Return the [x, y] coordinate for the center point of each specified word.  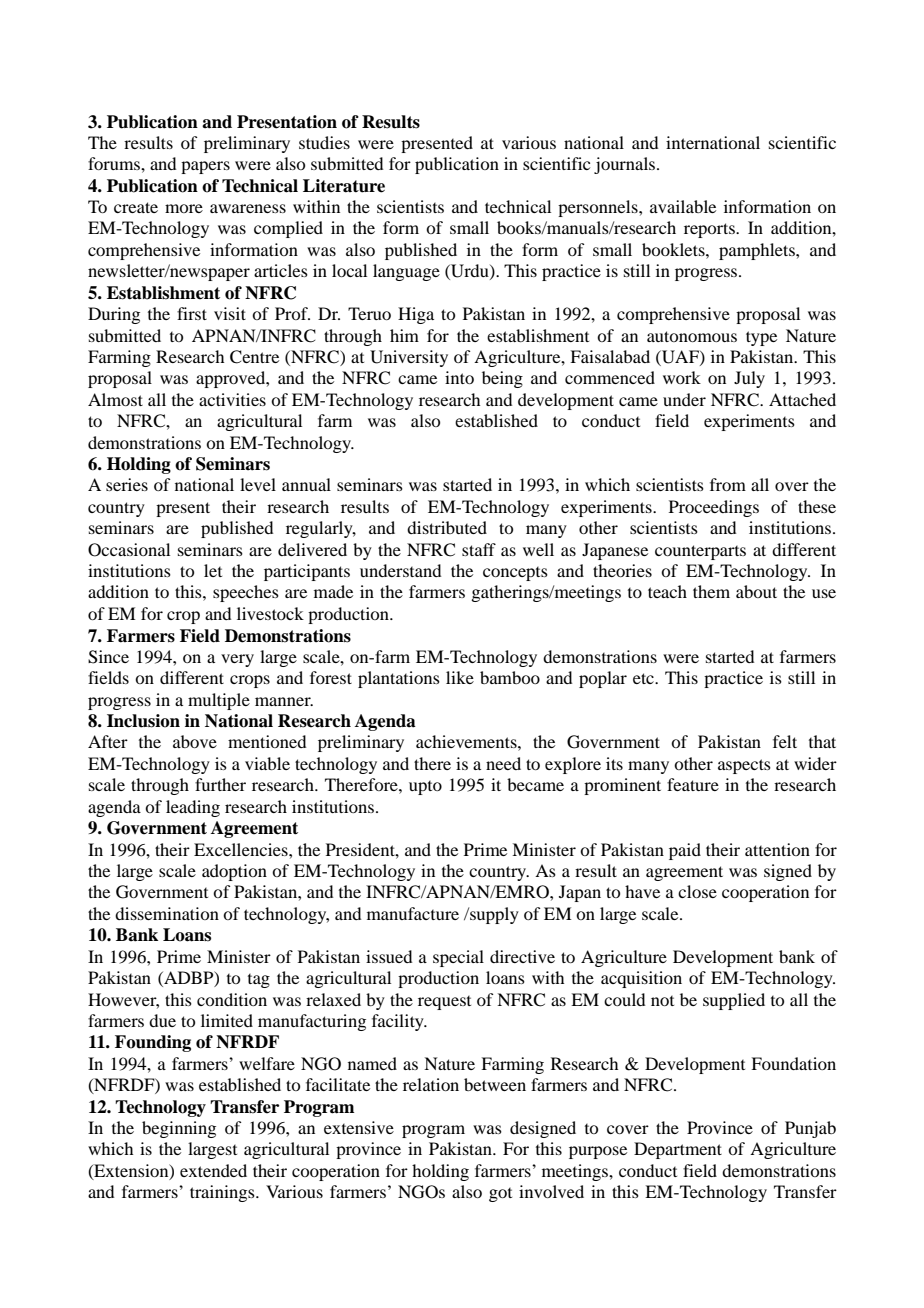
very [237, 660]
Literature [344, 186]
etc [644, 678]
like [460, 677]
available [683, 206]
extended [213, 1170]
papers [205, 167]
